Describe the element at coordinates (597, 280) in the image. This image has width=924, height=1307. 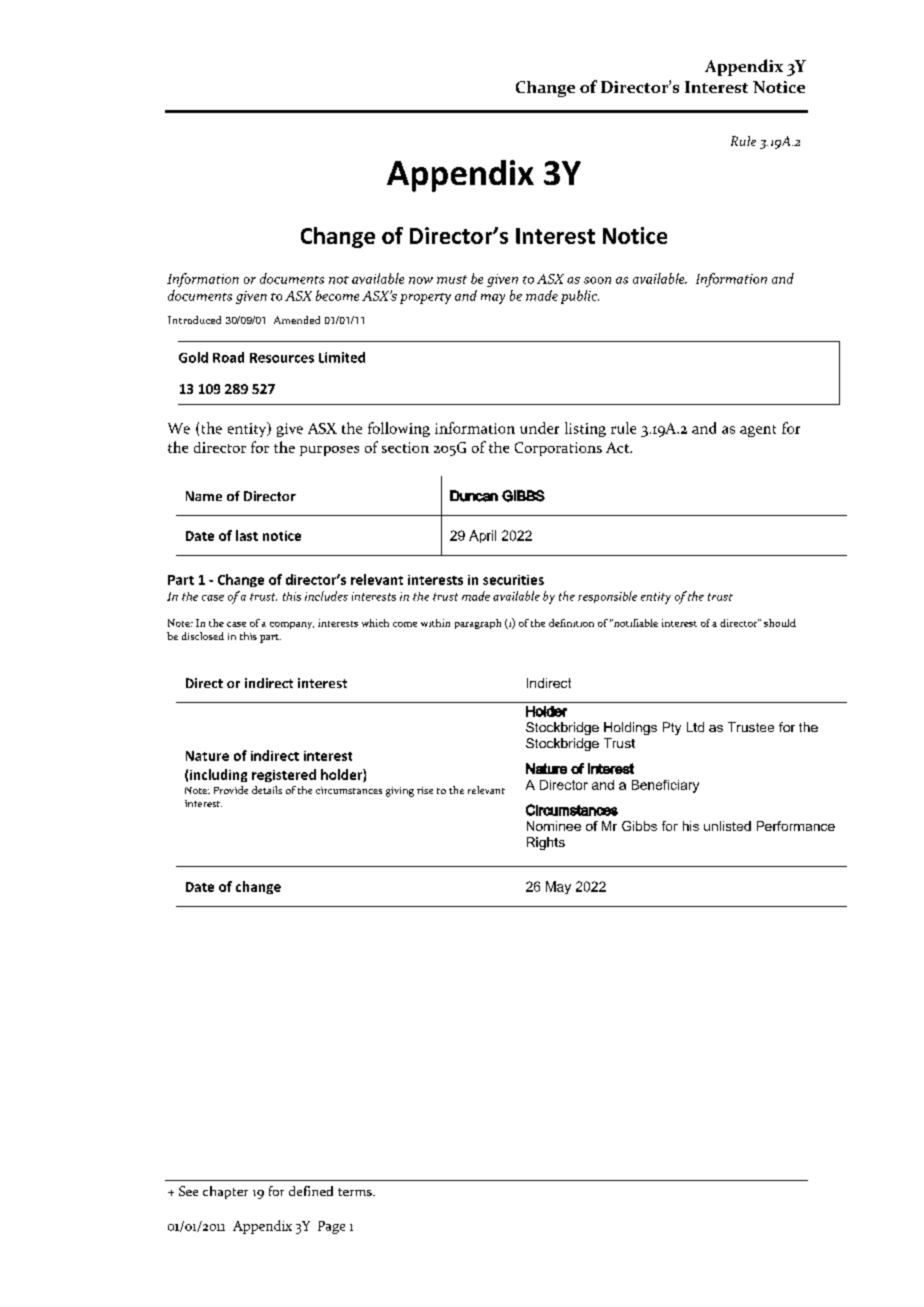
I see `soon` at that location.
